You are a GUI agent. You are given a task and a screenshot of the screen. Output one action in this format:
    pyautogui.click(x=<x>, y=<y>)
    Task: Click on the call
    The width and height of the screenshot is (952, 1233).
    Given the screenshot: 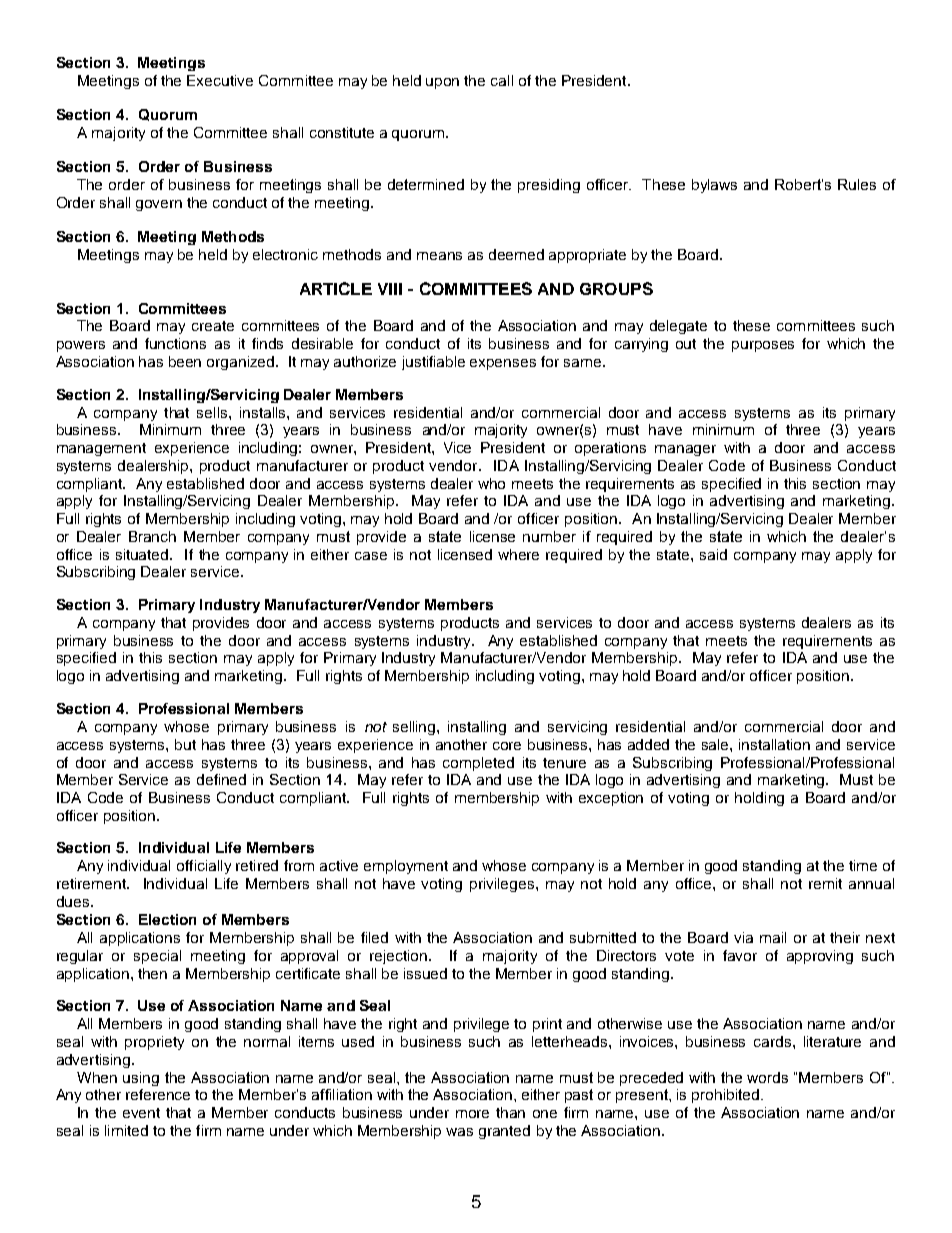 What is the action you would take?
    pyautogui.click(x=502, y=80)
